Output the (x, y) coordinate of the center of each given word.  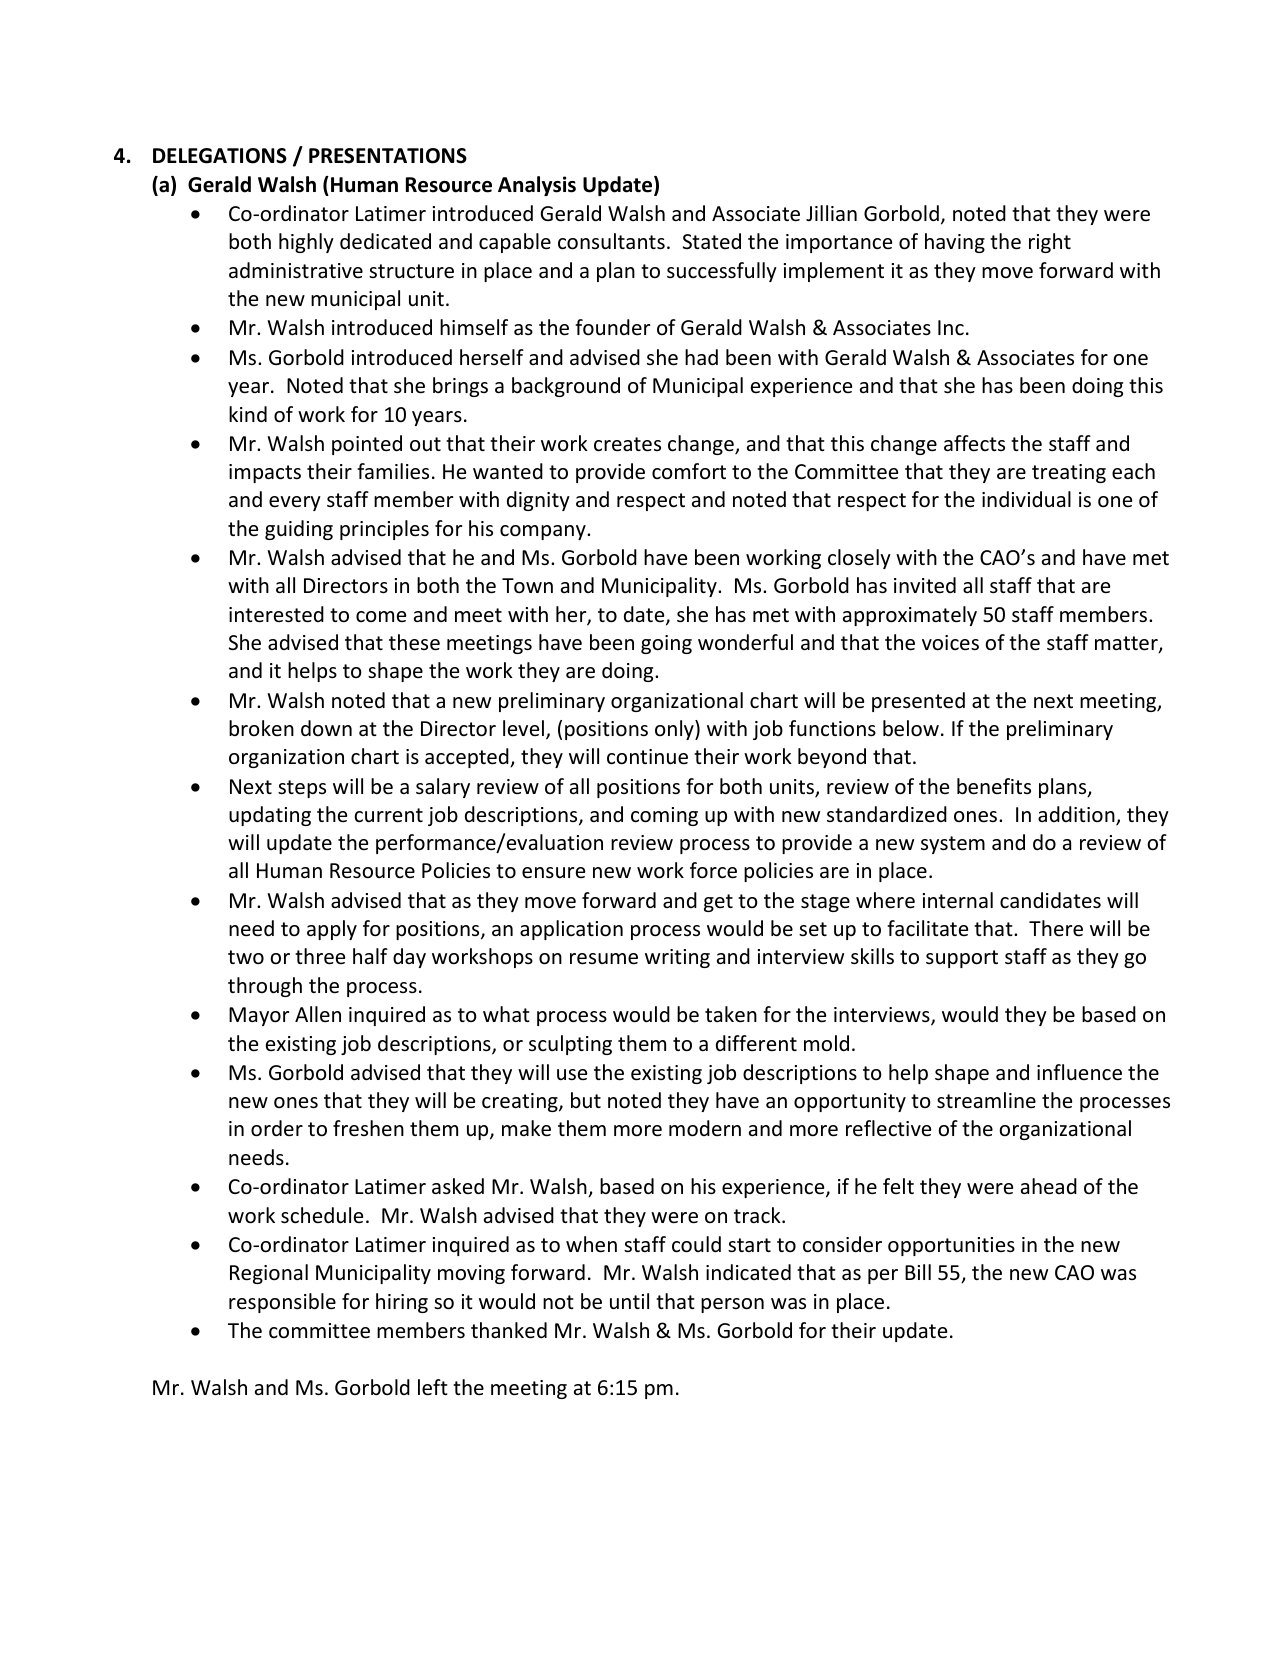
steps (302, 789)
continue (647, 757)
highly (306, 243)
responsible (282, 1303)
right (1050, 243)
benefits (994, 786)
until (629, 1301)
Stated (712, 241)
